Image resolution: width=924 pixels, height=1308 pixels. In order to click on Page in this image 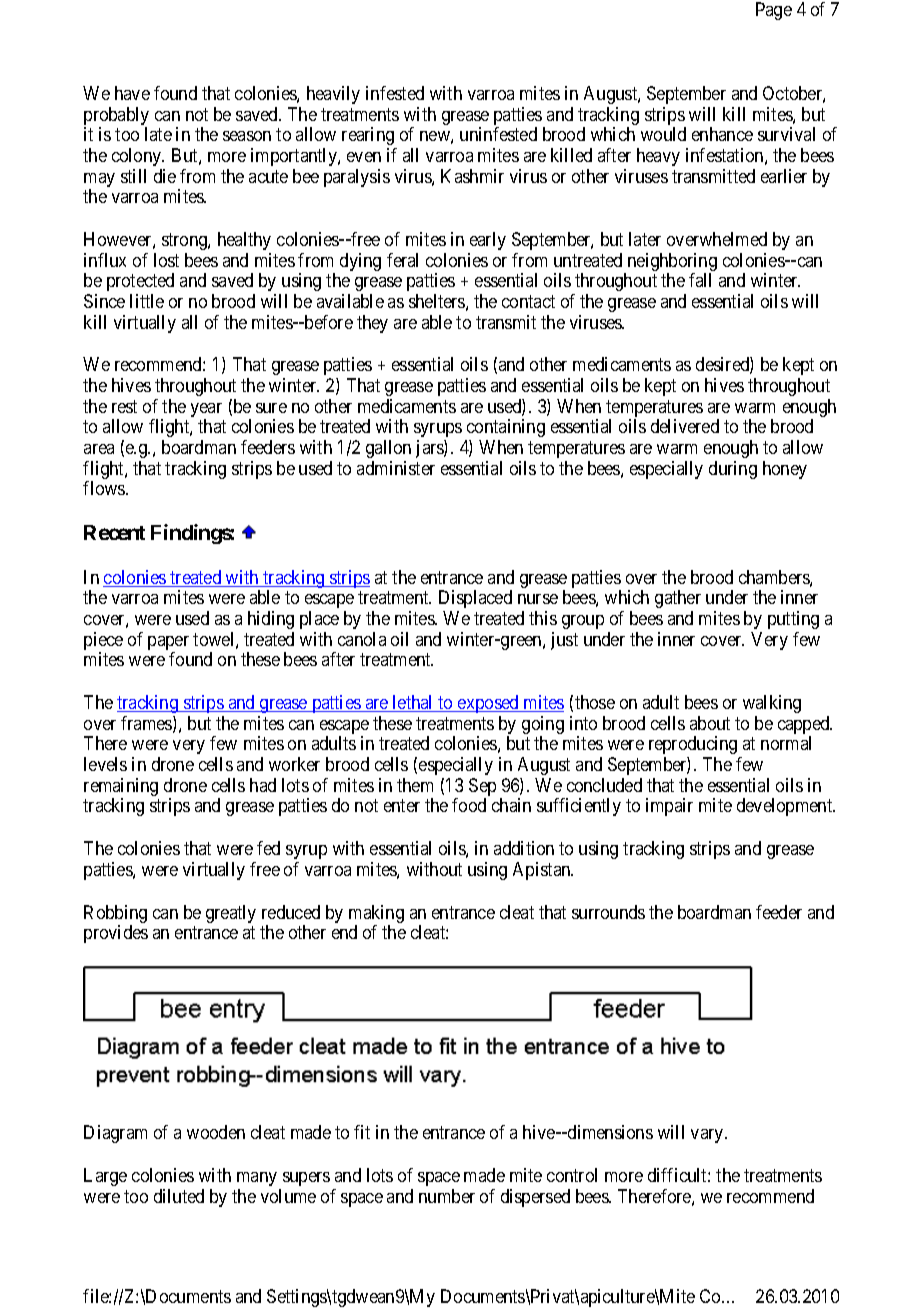, I will do `click(774, 11)`.
